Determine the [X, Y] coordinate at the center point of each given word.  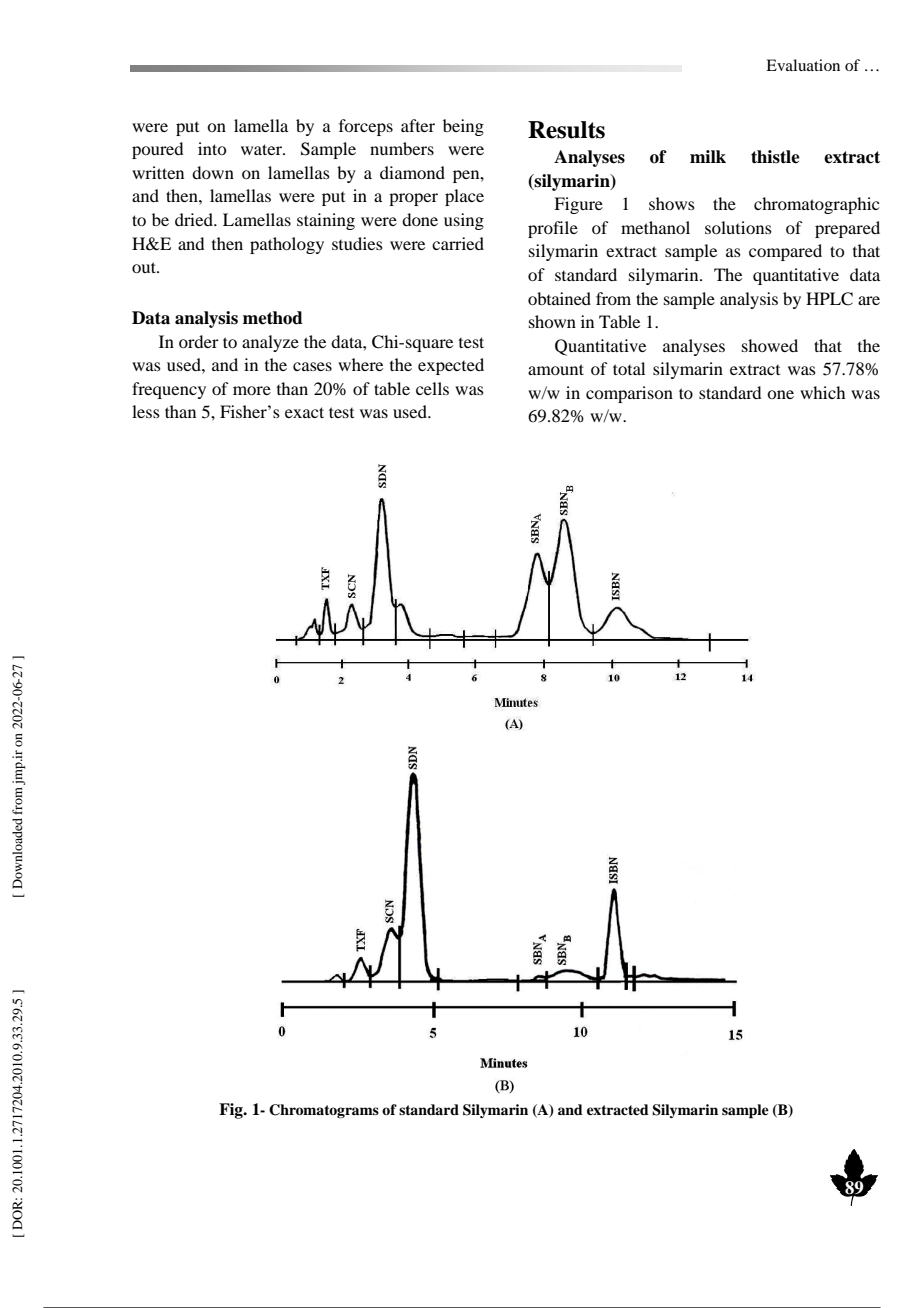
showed [770, 345]
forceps [366, 127]
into [212, 148]
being [463, 127]
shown [552, 321]
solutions [738, 227]
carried [458, 243]
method [273, 318]
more [252, 390]
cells [432, 388]
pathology [287, 245]
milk [708, 156]
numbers [402, 148]
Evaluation [803, 65]
